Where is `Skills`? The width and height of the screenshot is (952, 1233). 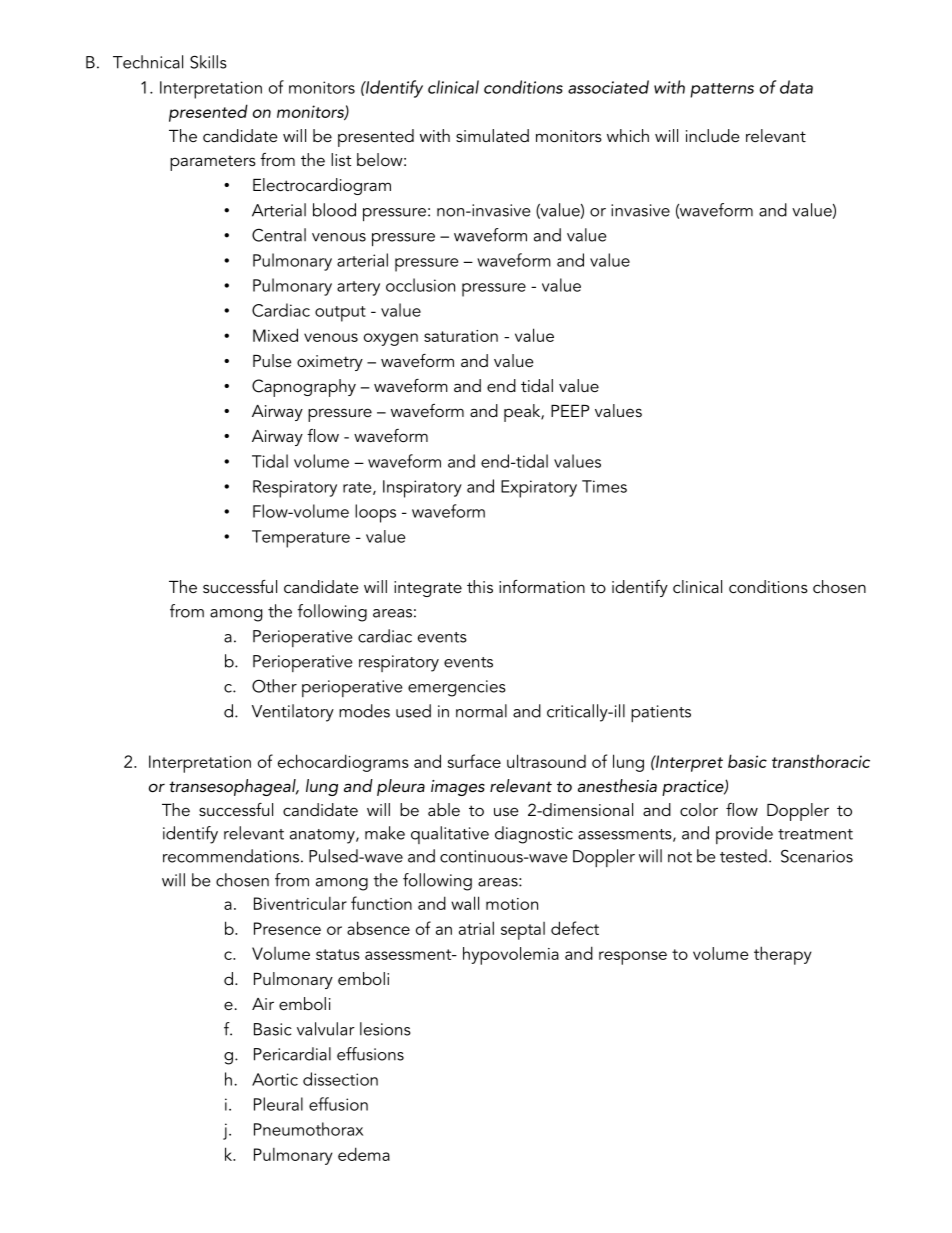
Skills is located at coordinates (208, 62).
